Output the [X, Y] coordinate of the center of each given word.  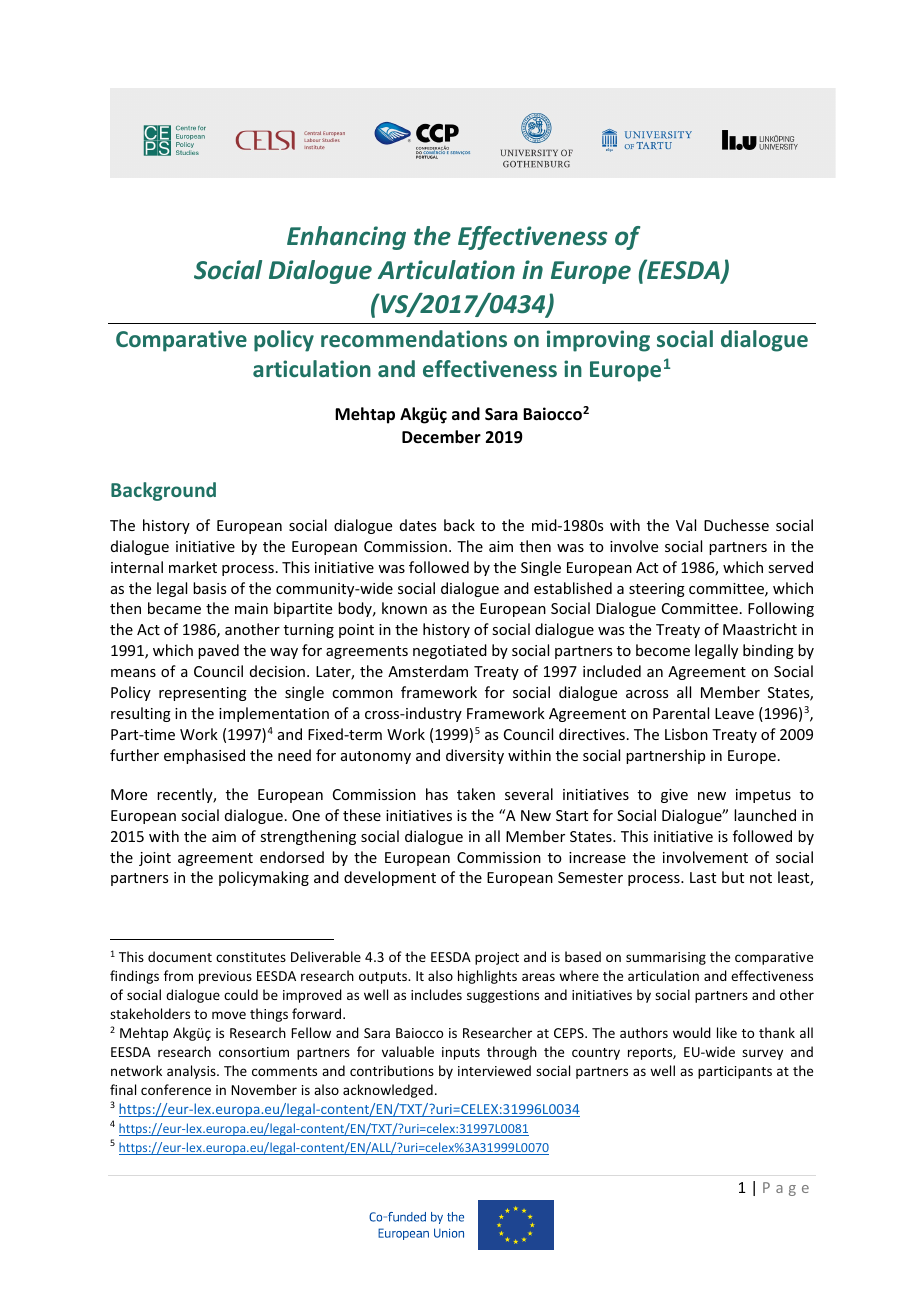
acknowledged [388, 1091]
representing [203, 694]
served [790, 567]
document [180, 956]
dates [418, 525]
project [497, 958]
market [193, 567]
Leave [734, 713]
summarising [666, 958]
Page [786, 1189]
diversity [475, 756]
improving [598, 341]
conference [176, 1089]
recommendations [414, 338]
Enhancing [346, 238]
